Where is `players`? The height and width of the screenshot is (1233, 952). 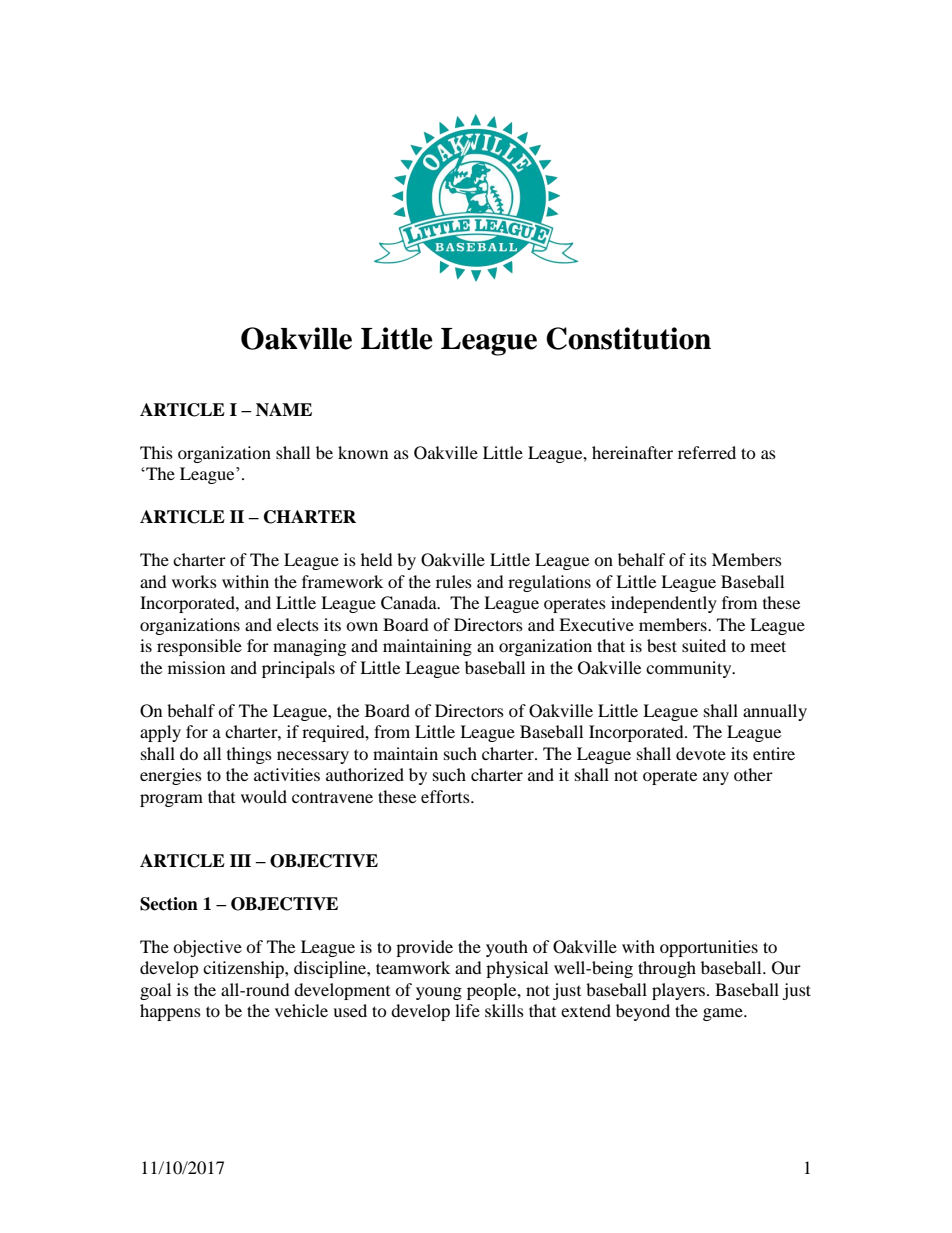 players is located at coordinates (680, 991).
